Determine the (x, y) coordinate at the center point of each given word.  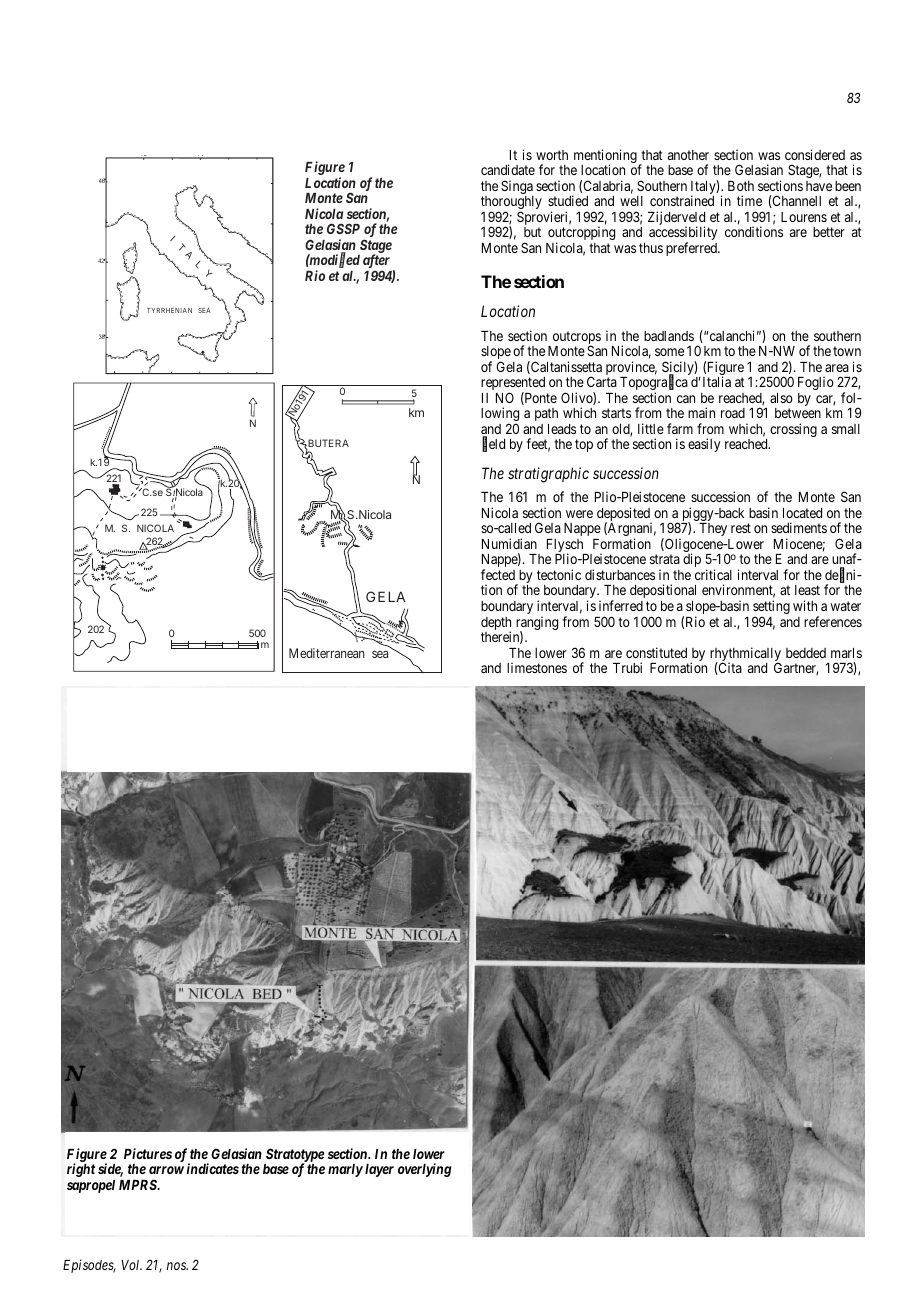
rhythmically (745, 655)
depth (496, 625)
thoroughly (511, 204)
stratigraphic (548, 475)
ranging (537, 624)
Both (741, 186)
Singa (517, 188)
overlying (424, 1170)
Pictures (148, 1153)
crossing (793, 430)
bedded (806, 653)
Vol (131, 1265)
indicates (212, 1168)
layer (379, 1170)
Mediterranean (327, 653)
